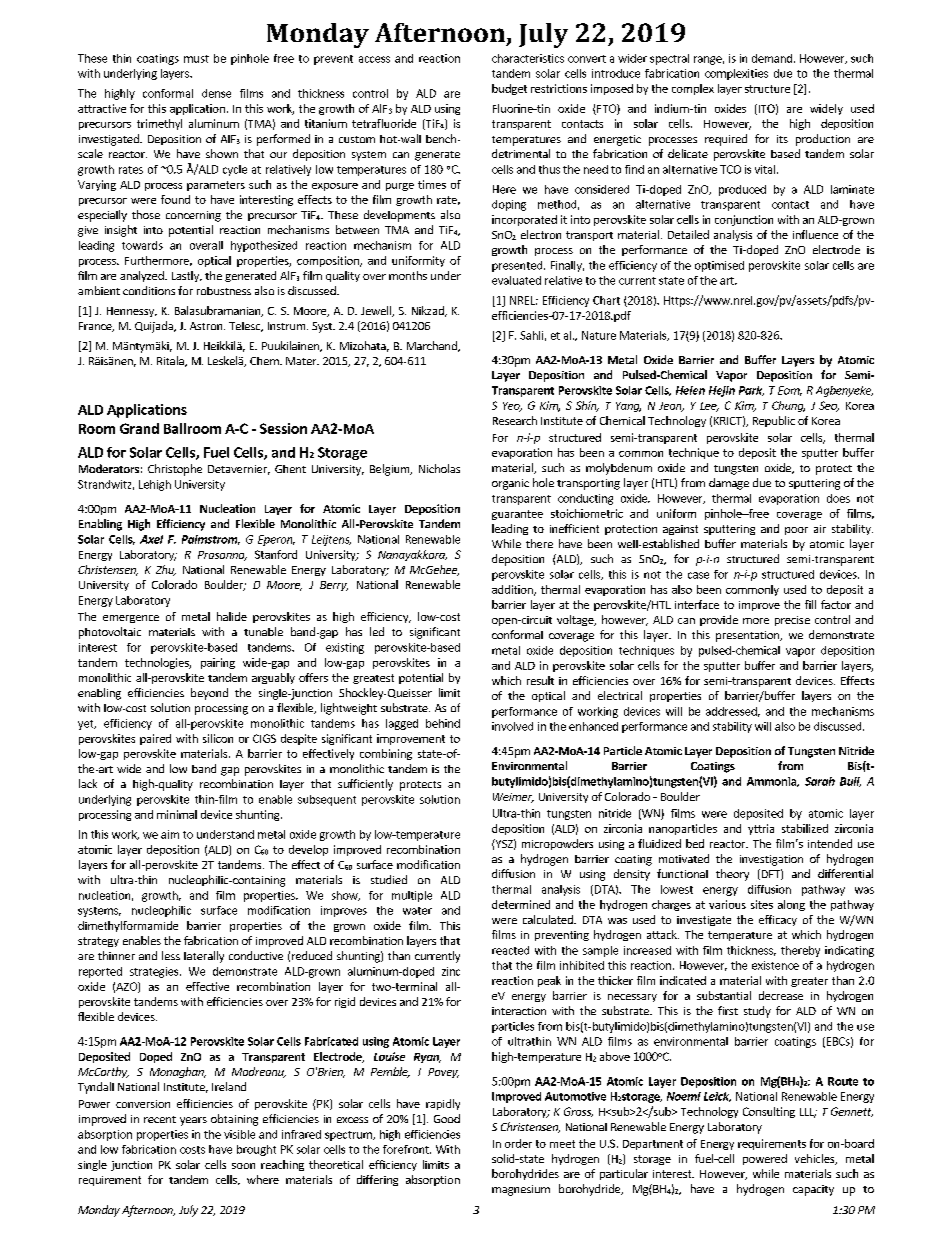 The image size is (952, 1233). What do you see at coordinates (509, 89) in the document?
I see `budget` at bounding box center [509, 89].
